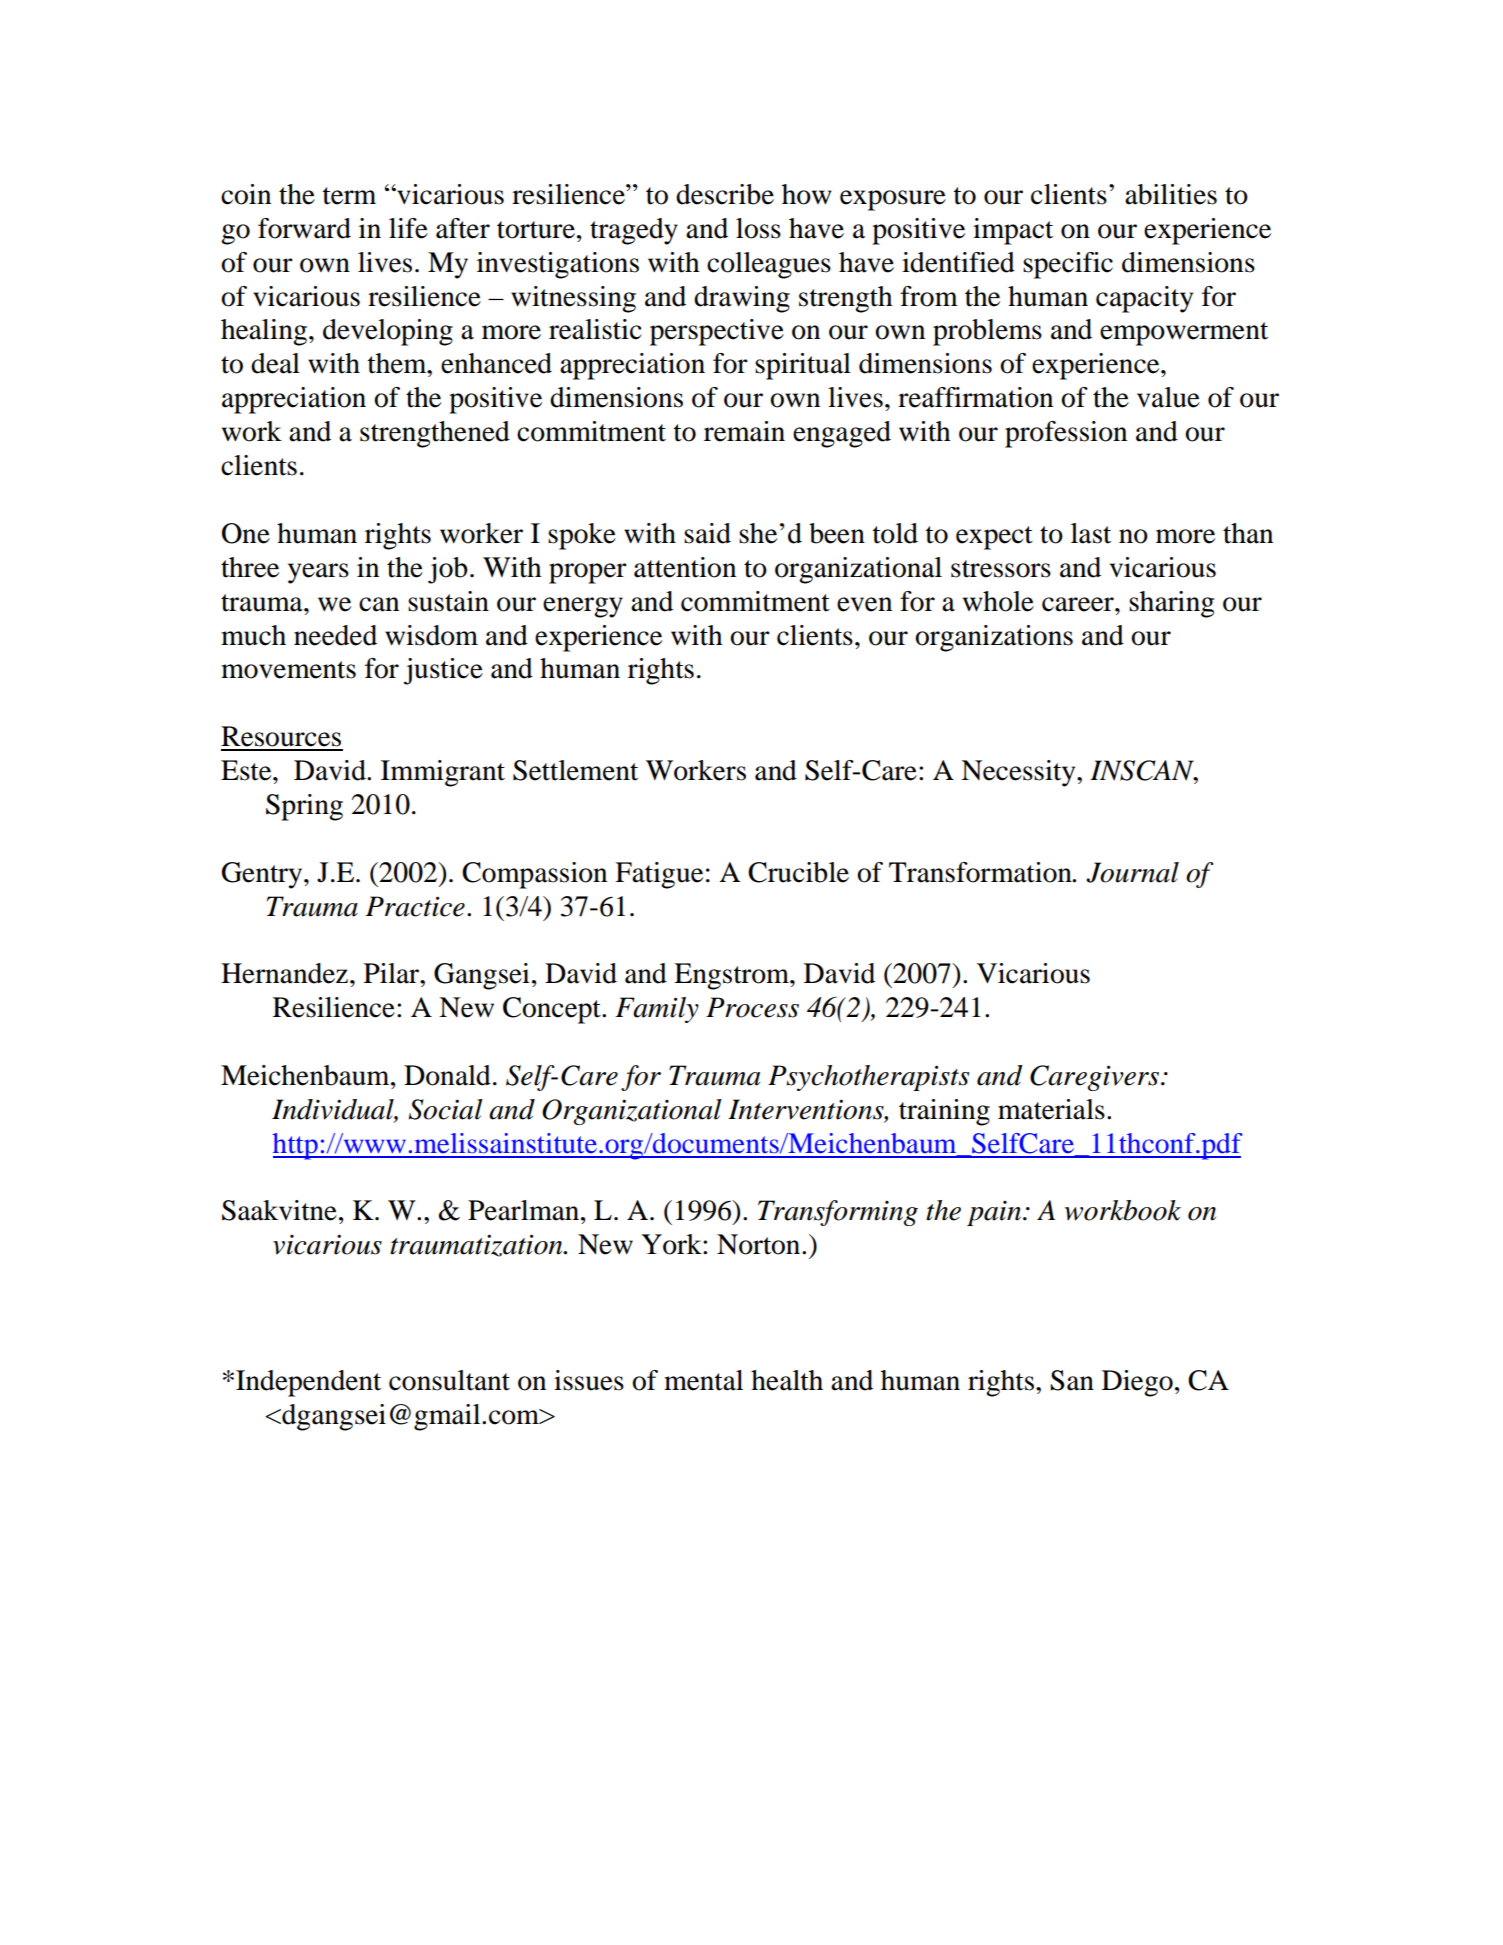 This screenshot has height=1945, width=1503. Describe the element at coordinates (1019, 773) in the screenshot. I see `Necessity` at that location.
